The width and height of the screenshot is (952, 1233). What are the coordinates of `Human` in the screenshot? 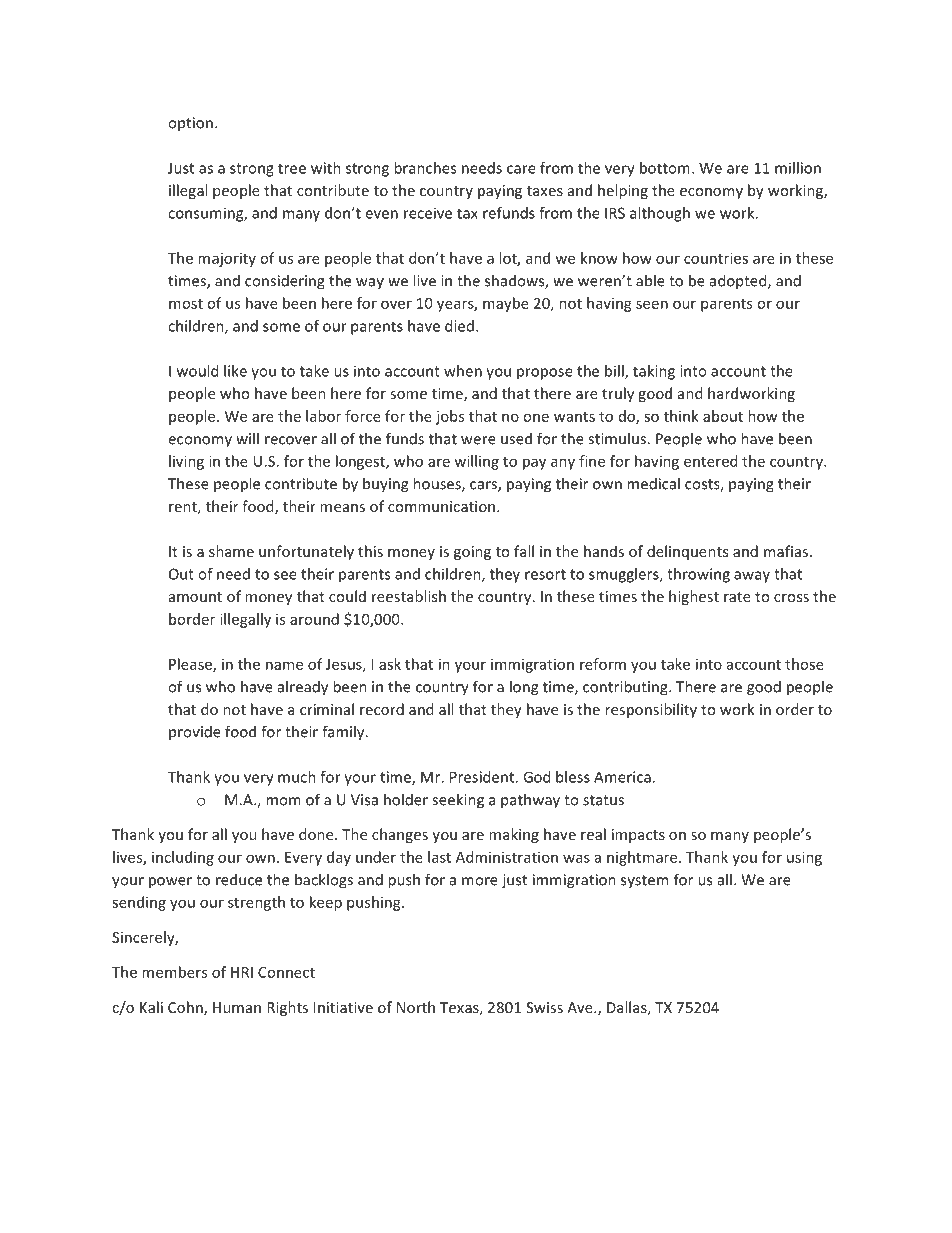 It's located at (237, 1007).
